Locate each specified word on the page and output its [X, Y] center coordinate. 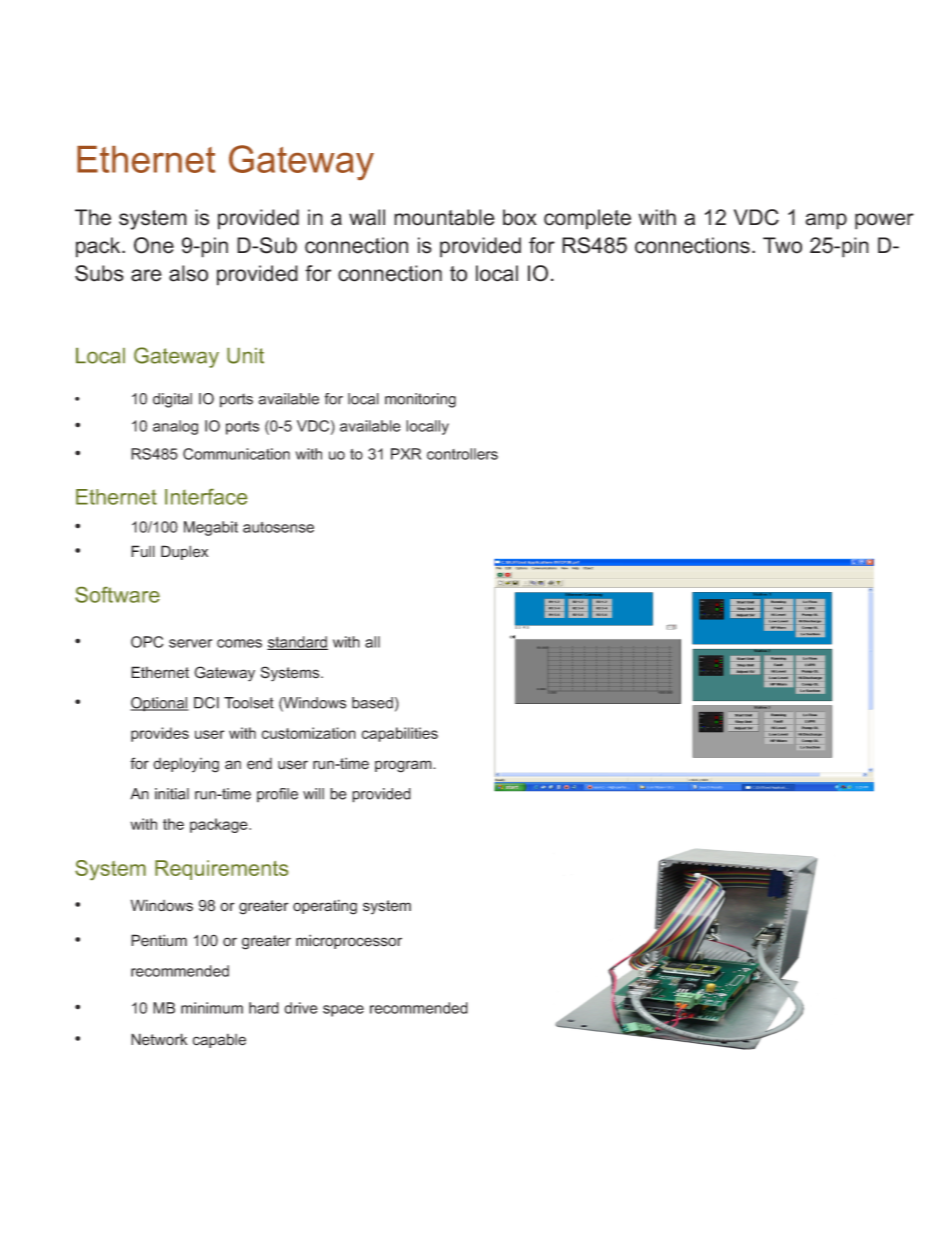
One [154, 245]
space [343, 1011]
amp [826, 221]
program [404, 766]
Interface [206, 497]
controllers [462, 454]
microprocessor [349, 941]
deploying [186, 765]
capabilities [400, 734]
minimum [212, 1008]
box [520, 217]
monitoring [420, 400]
